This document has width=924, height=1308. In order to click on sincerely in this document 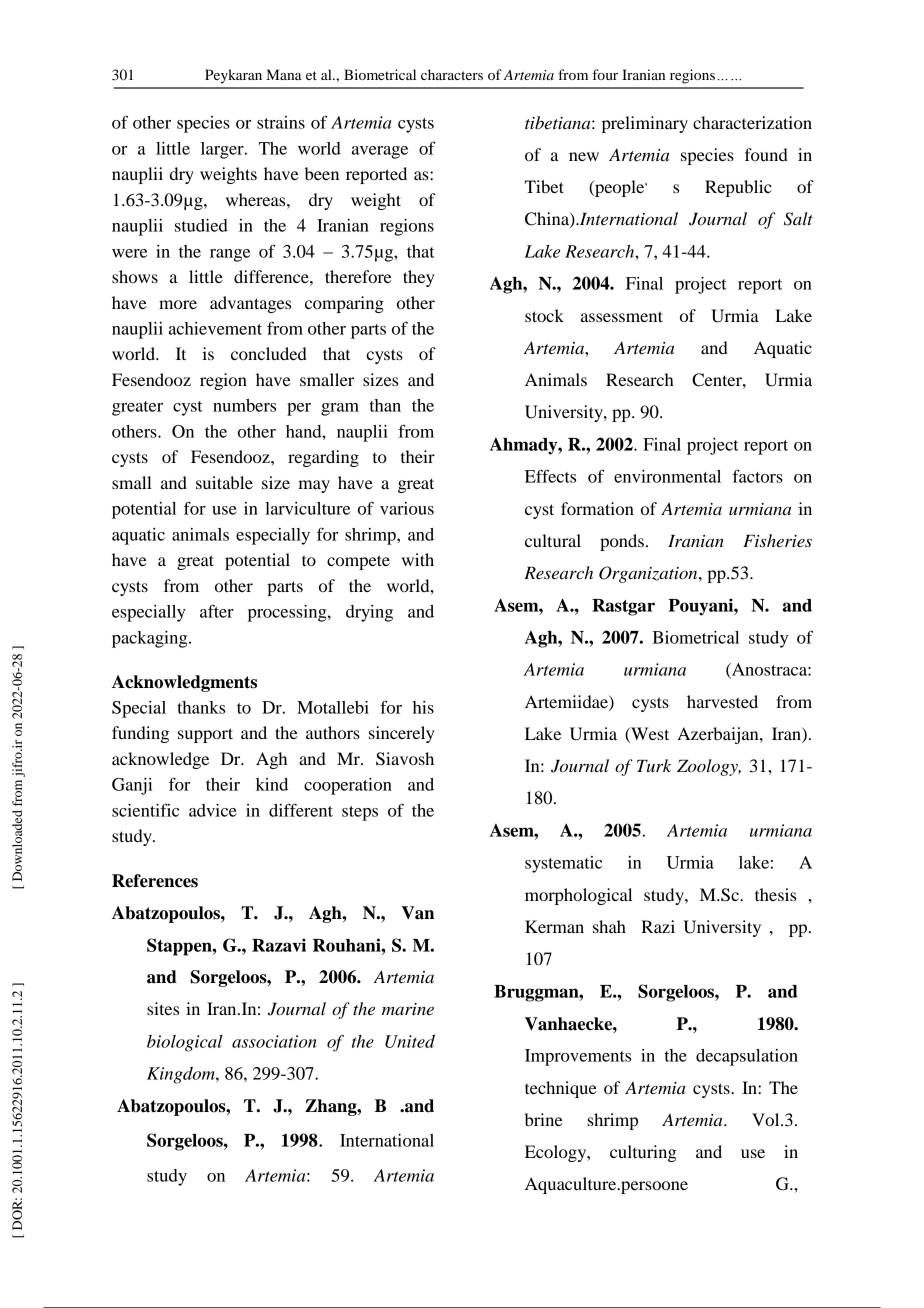, I will do `click(402, 734)`.
